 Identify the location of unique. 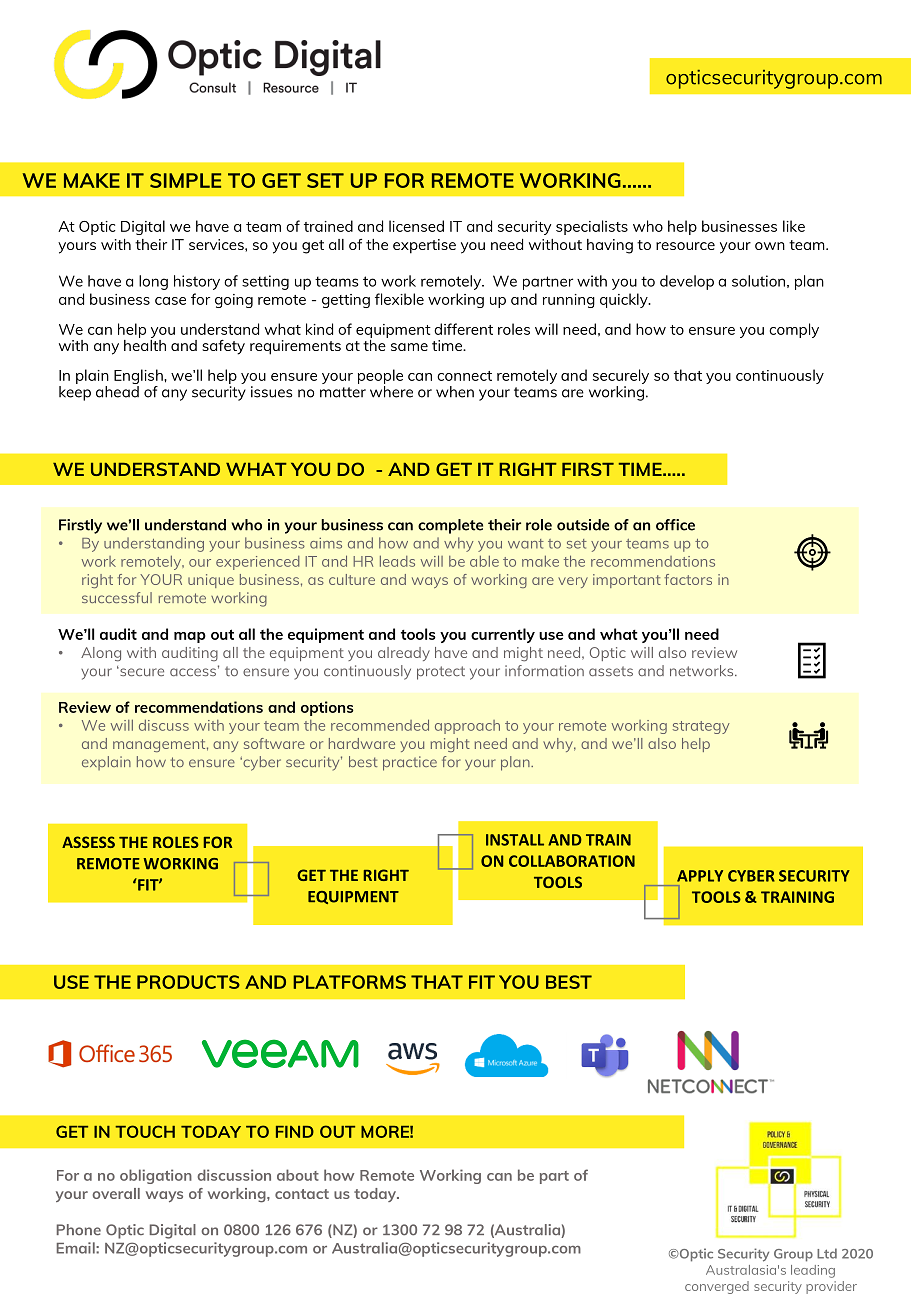
(211, 581).
